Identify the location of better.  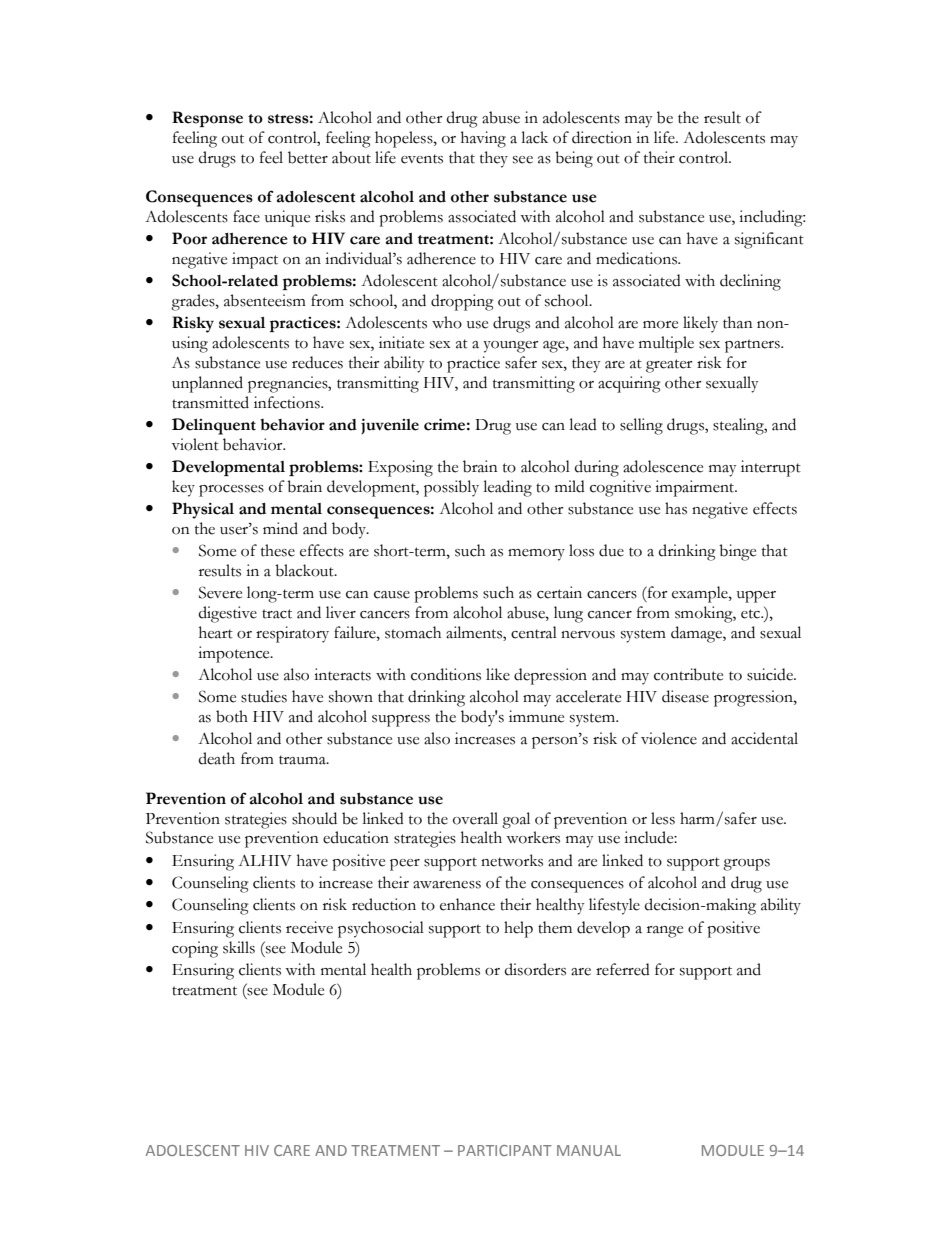
(308, 157).
